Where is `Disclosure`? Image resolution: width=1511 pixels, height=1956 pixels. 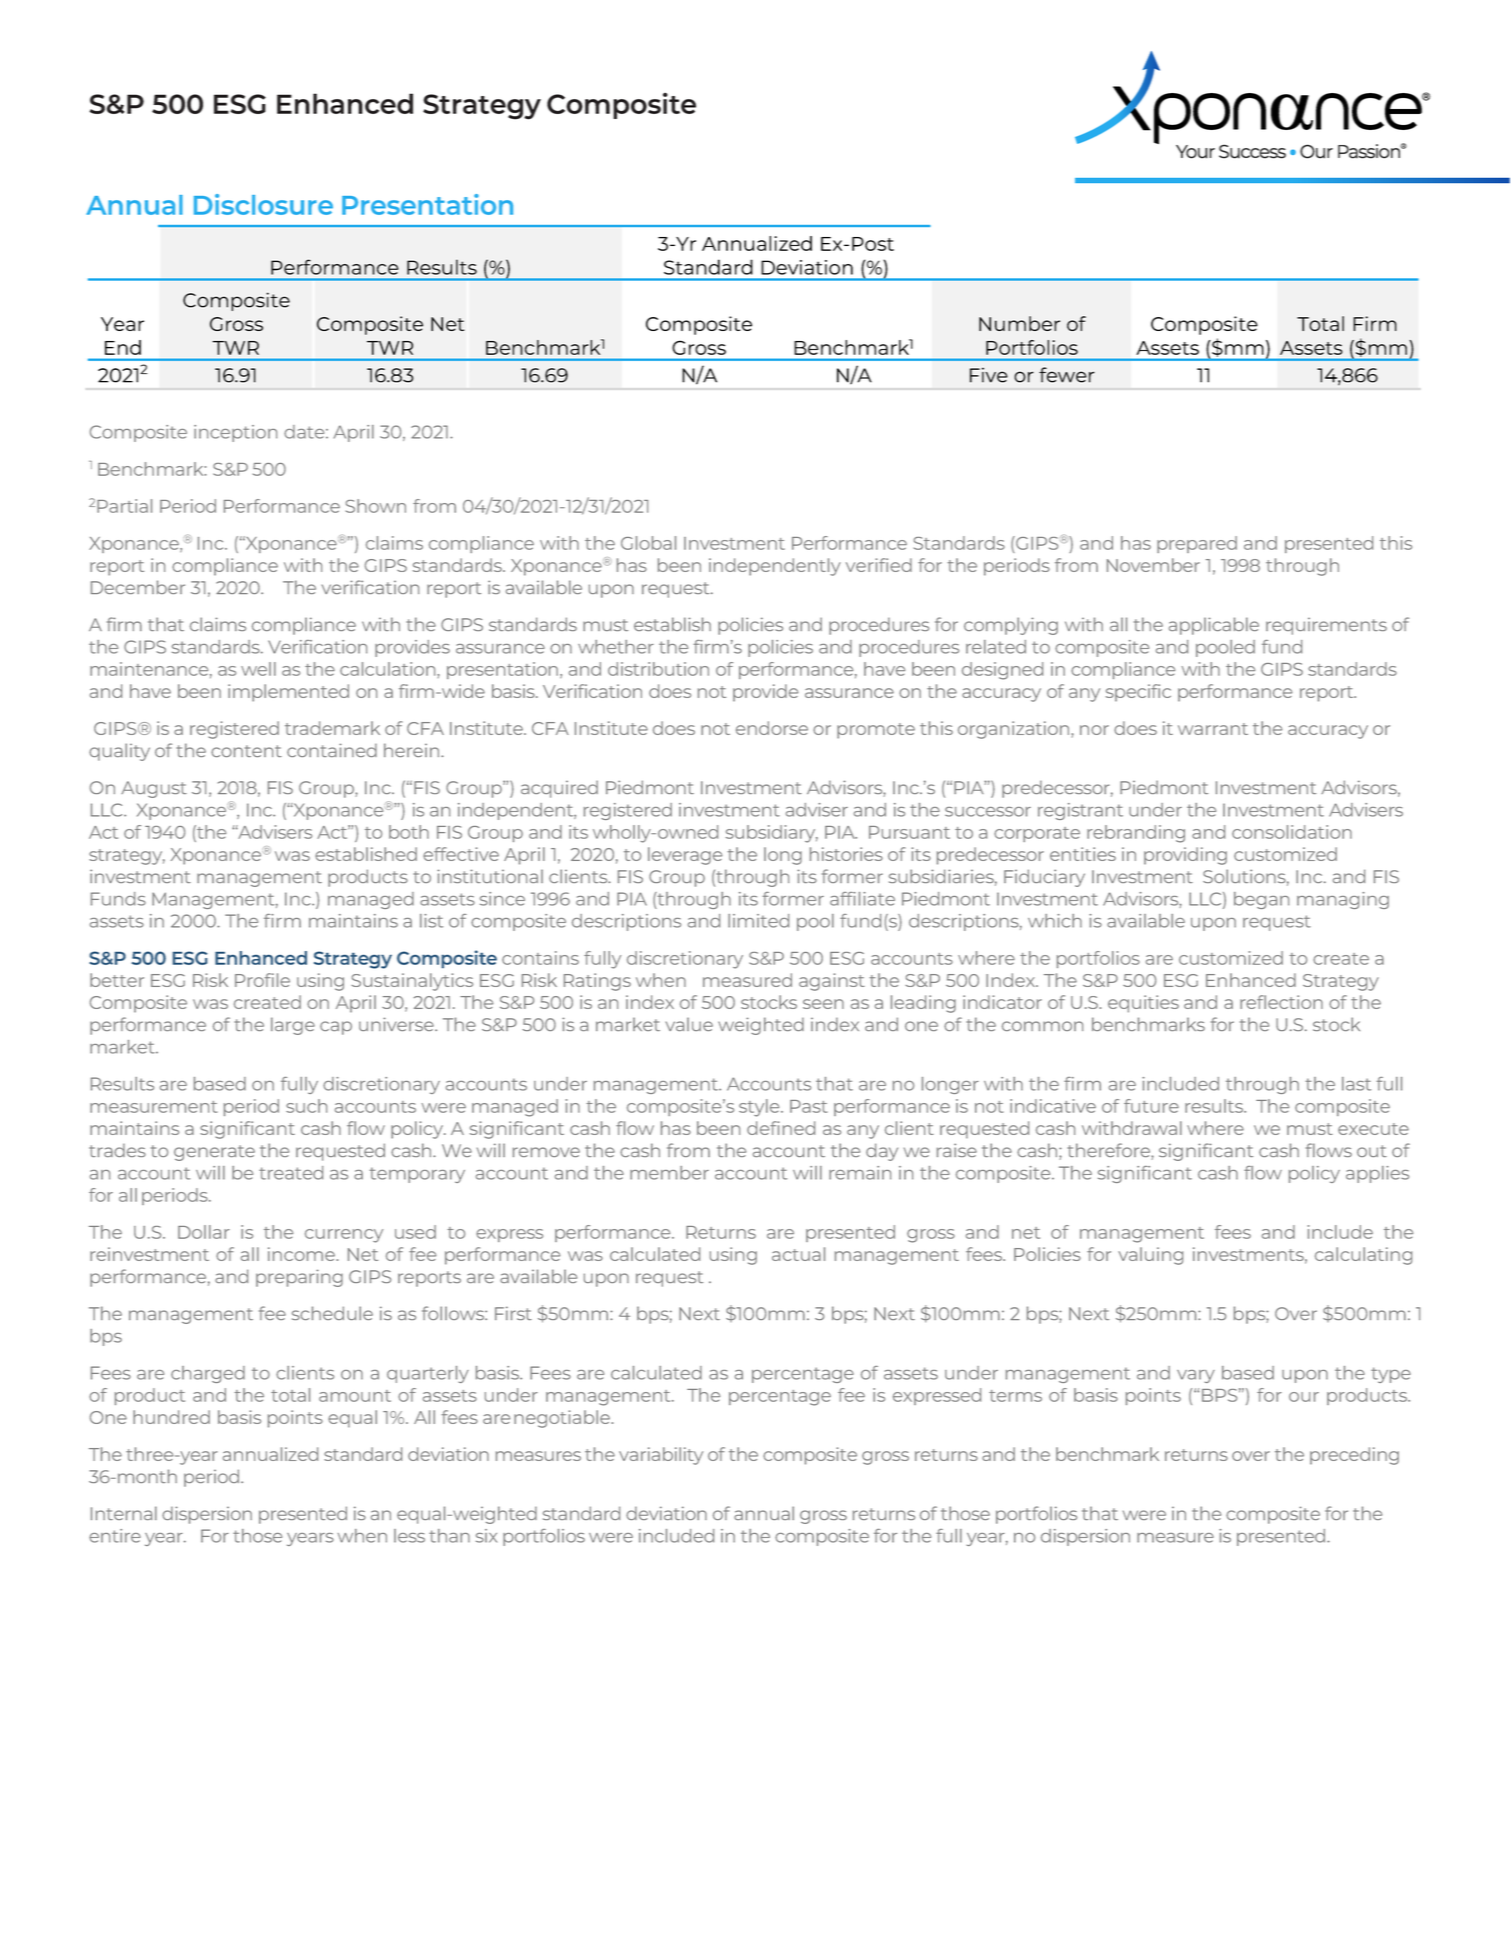 Disclosure is located at coordinates (263, 204).
